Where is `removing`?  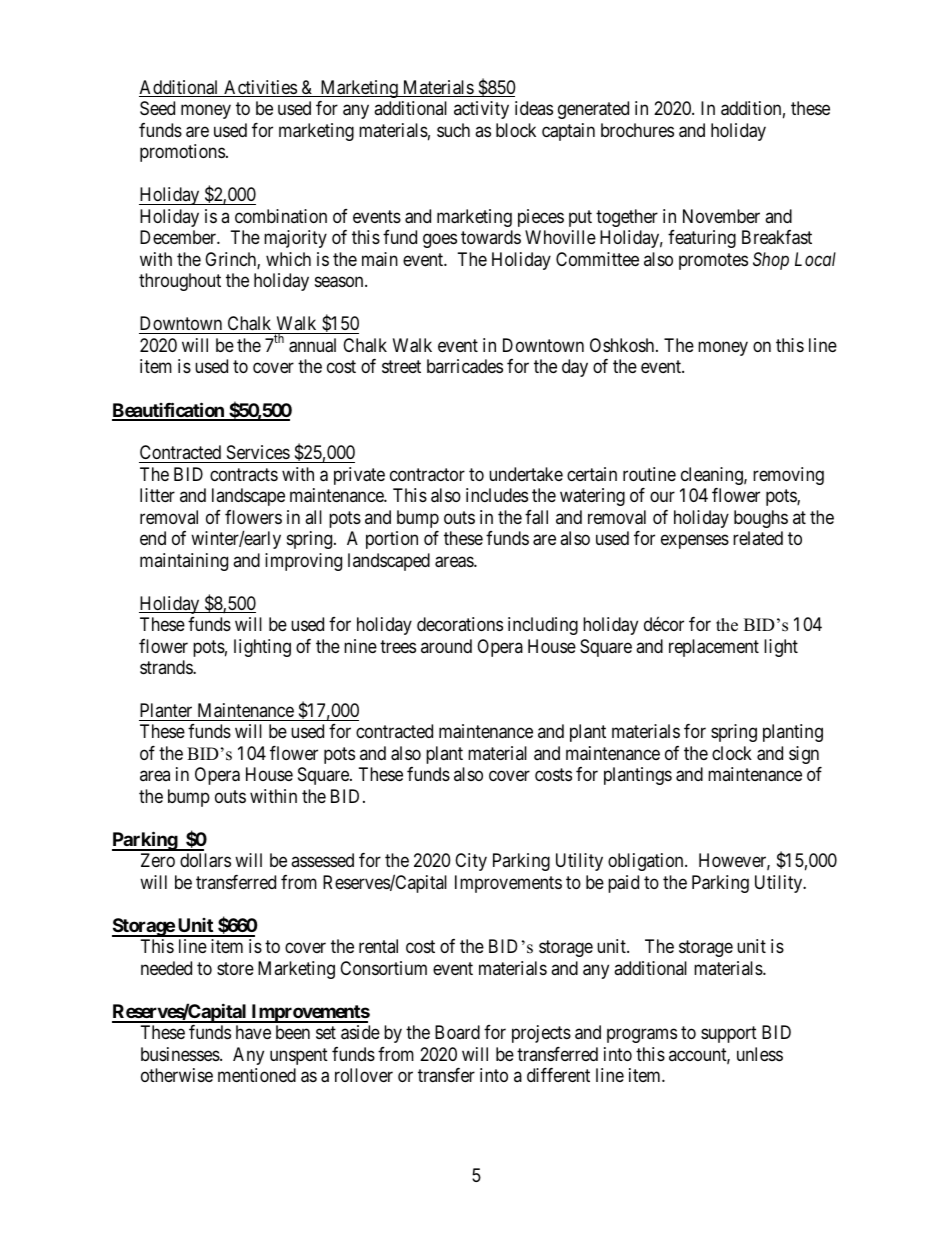 removing is located at coordinates (788, 476).
